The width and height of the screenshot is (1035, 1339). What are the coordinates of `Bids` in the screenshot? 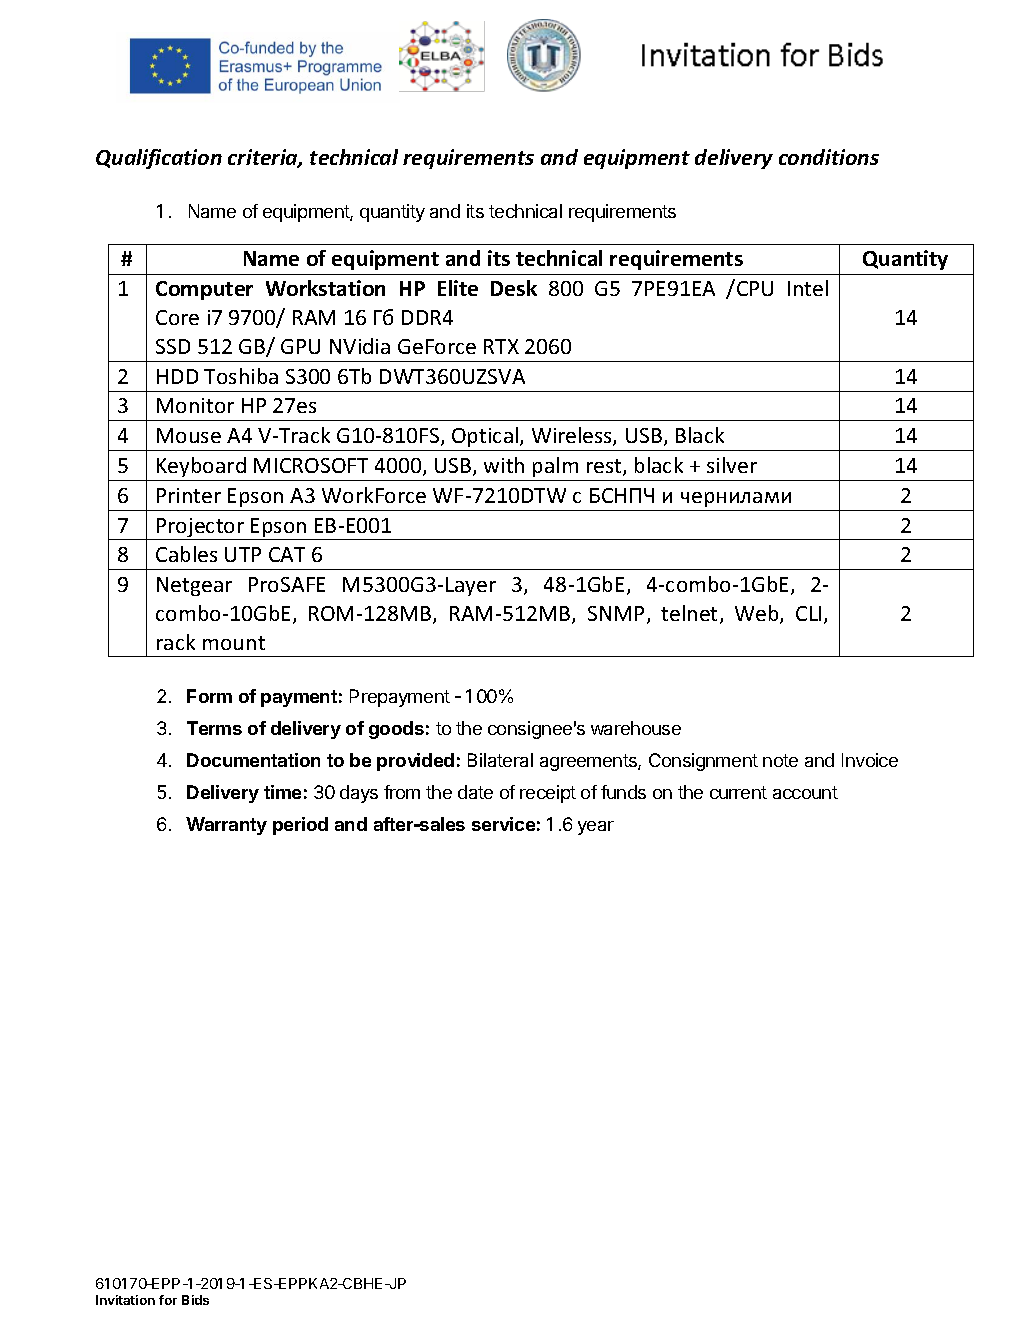 It's located at (195, 1300).
